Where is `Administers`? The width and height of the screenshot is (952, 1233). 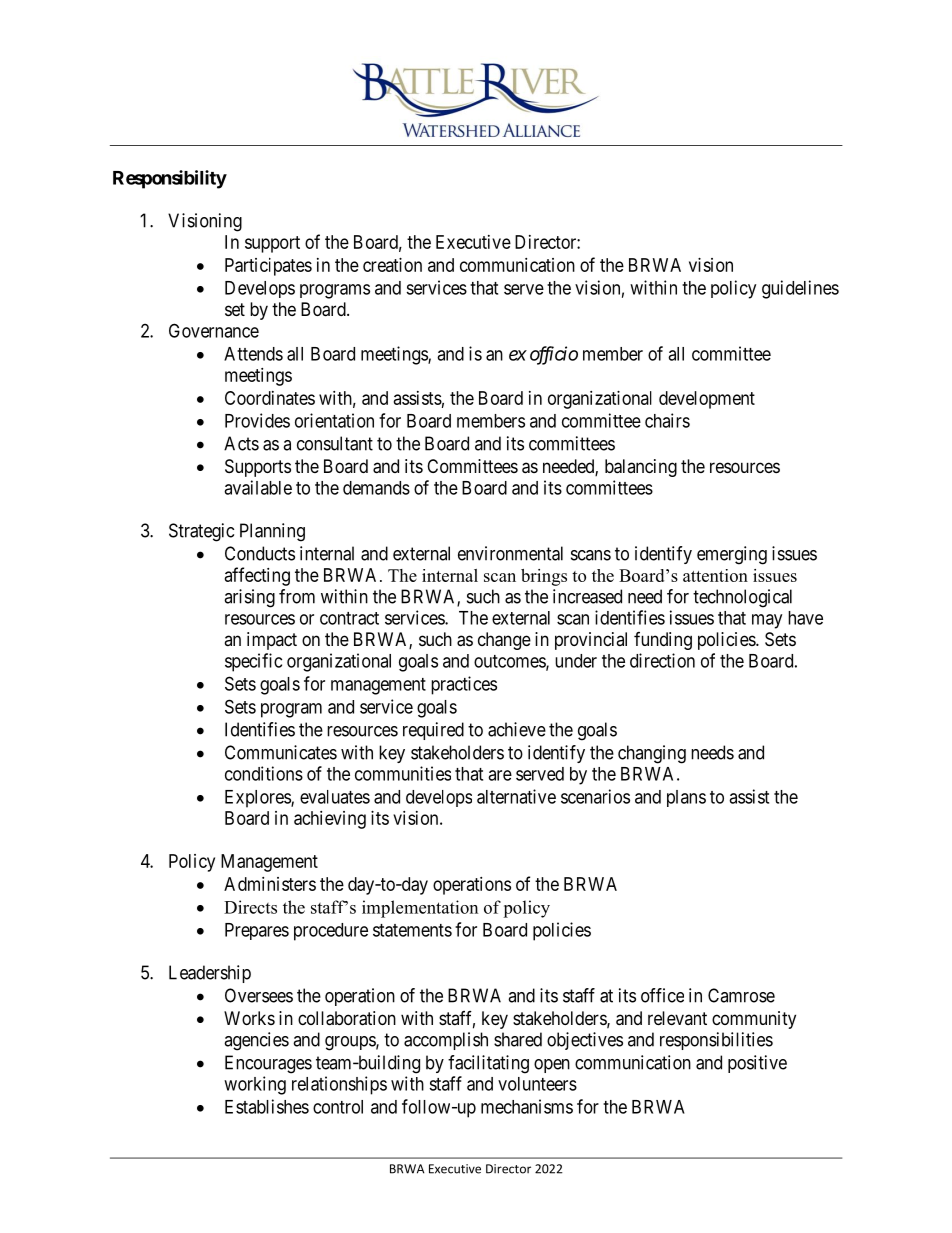
Administers is located at coordinates (270, 884).
